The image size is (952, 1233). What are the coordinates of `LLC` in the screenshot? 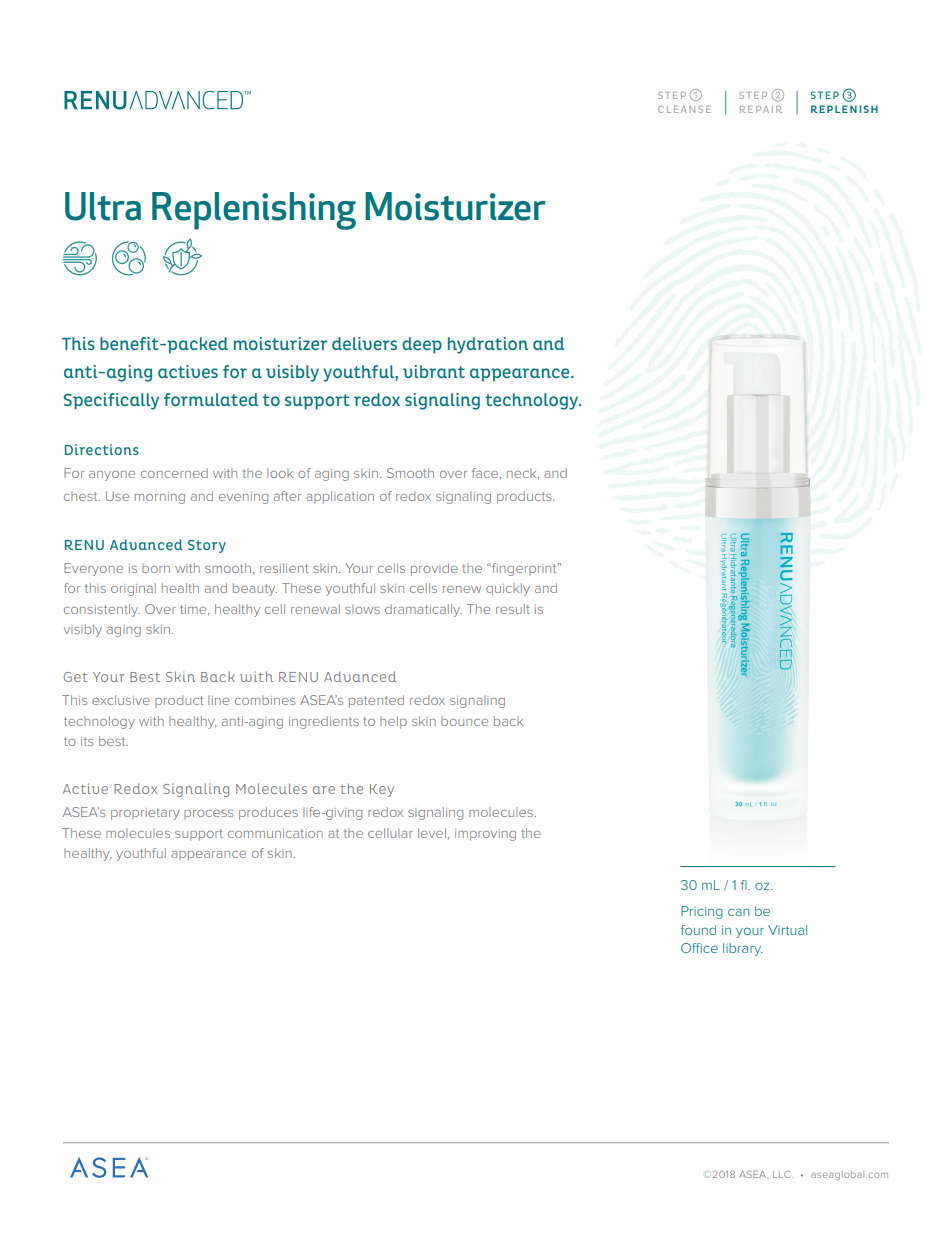 It's located at (783, 1174).
